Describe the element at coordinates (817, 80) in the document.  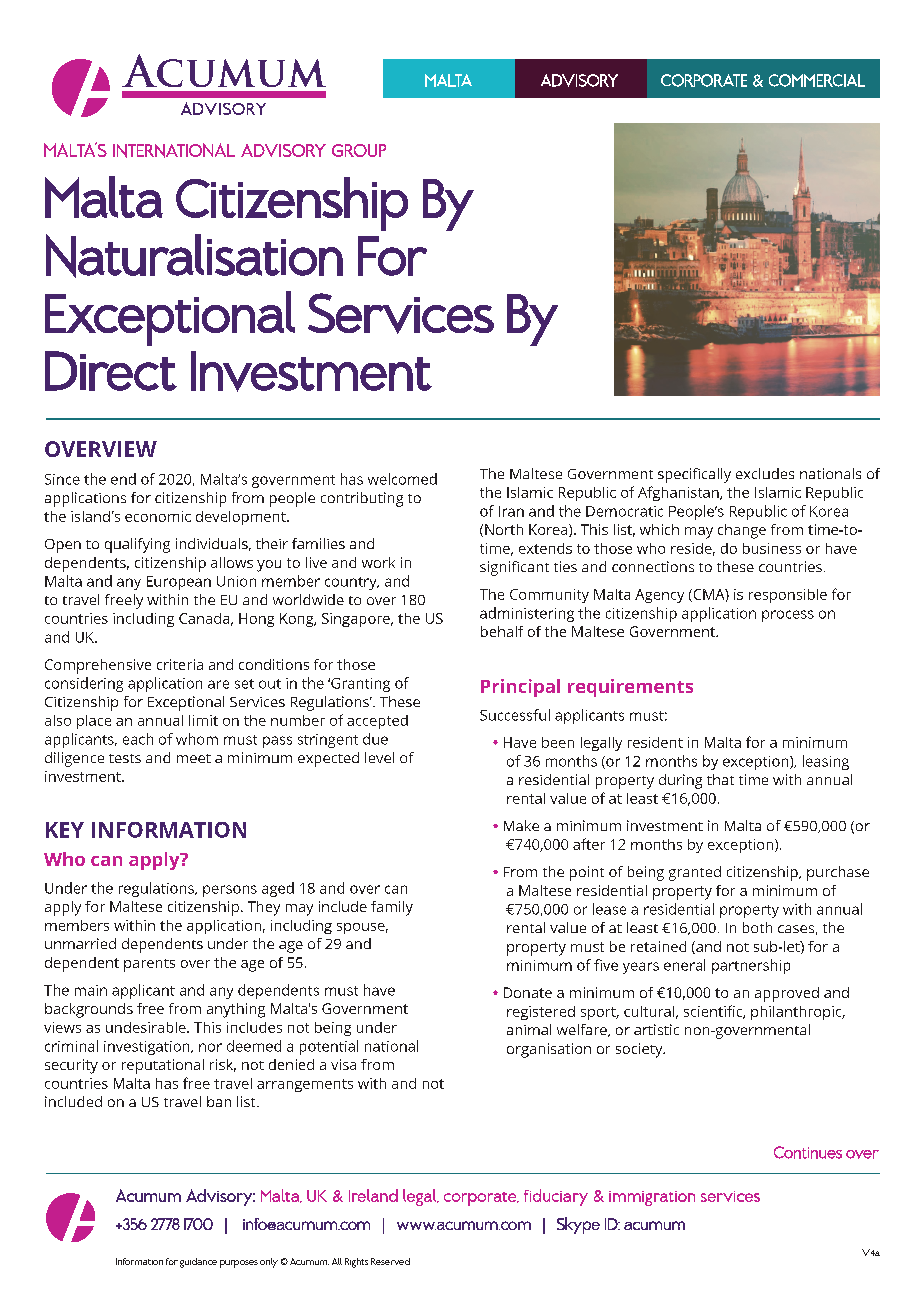
I see `COMMERCIAL` at that location.
